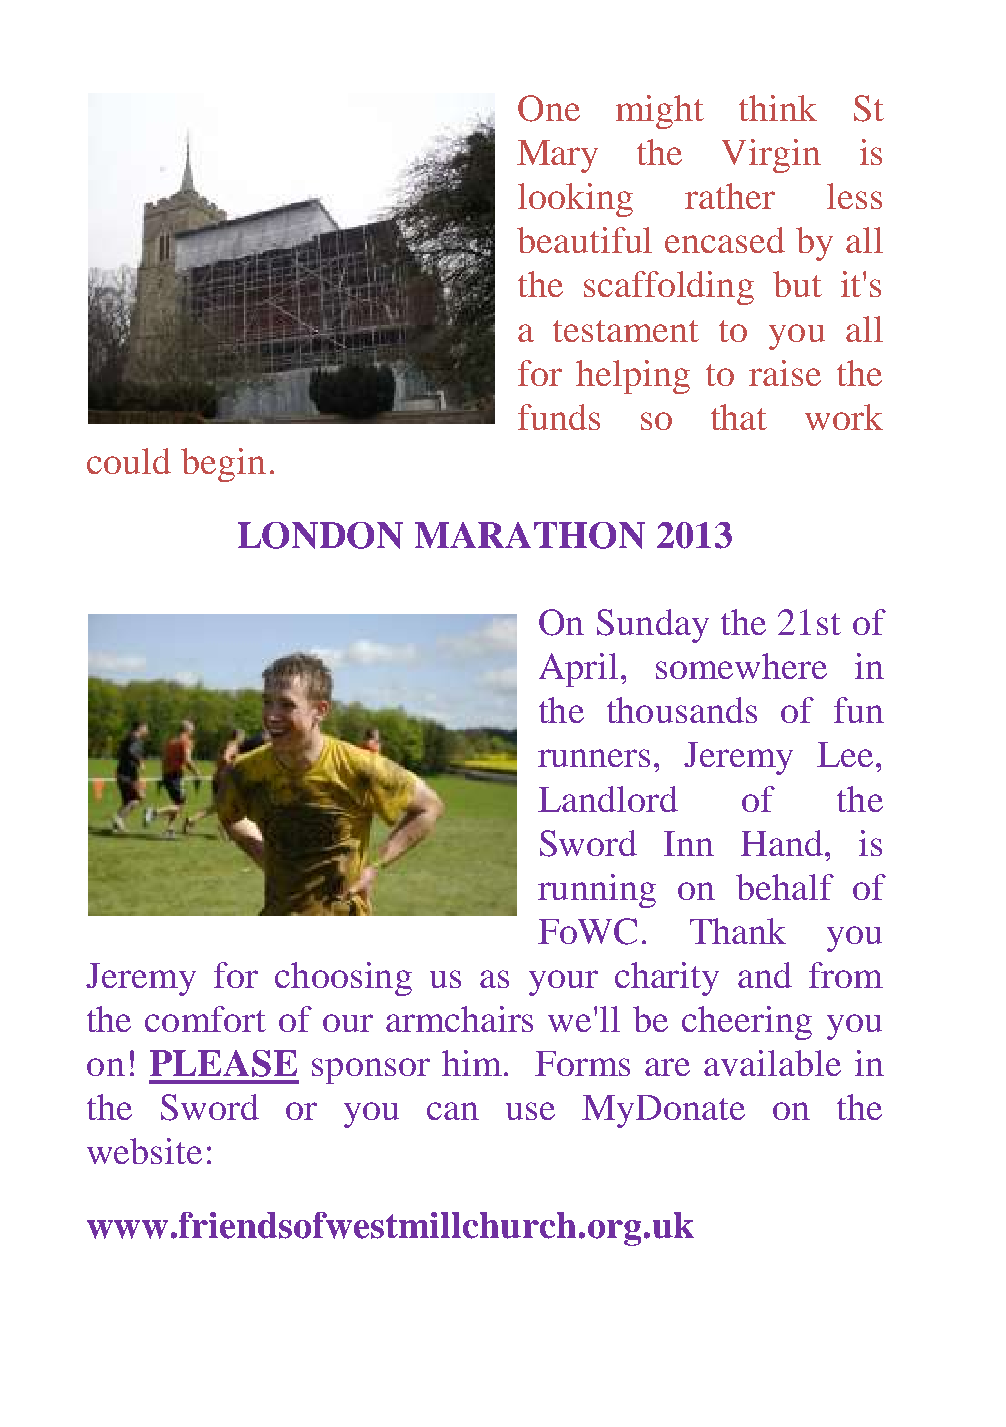 The image size is (1006, 1427). Describe the element at coordinates (453, 1111) in the screenshot. I see `can` at that location.
